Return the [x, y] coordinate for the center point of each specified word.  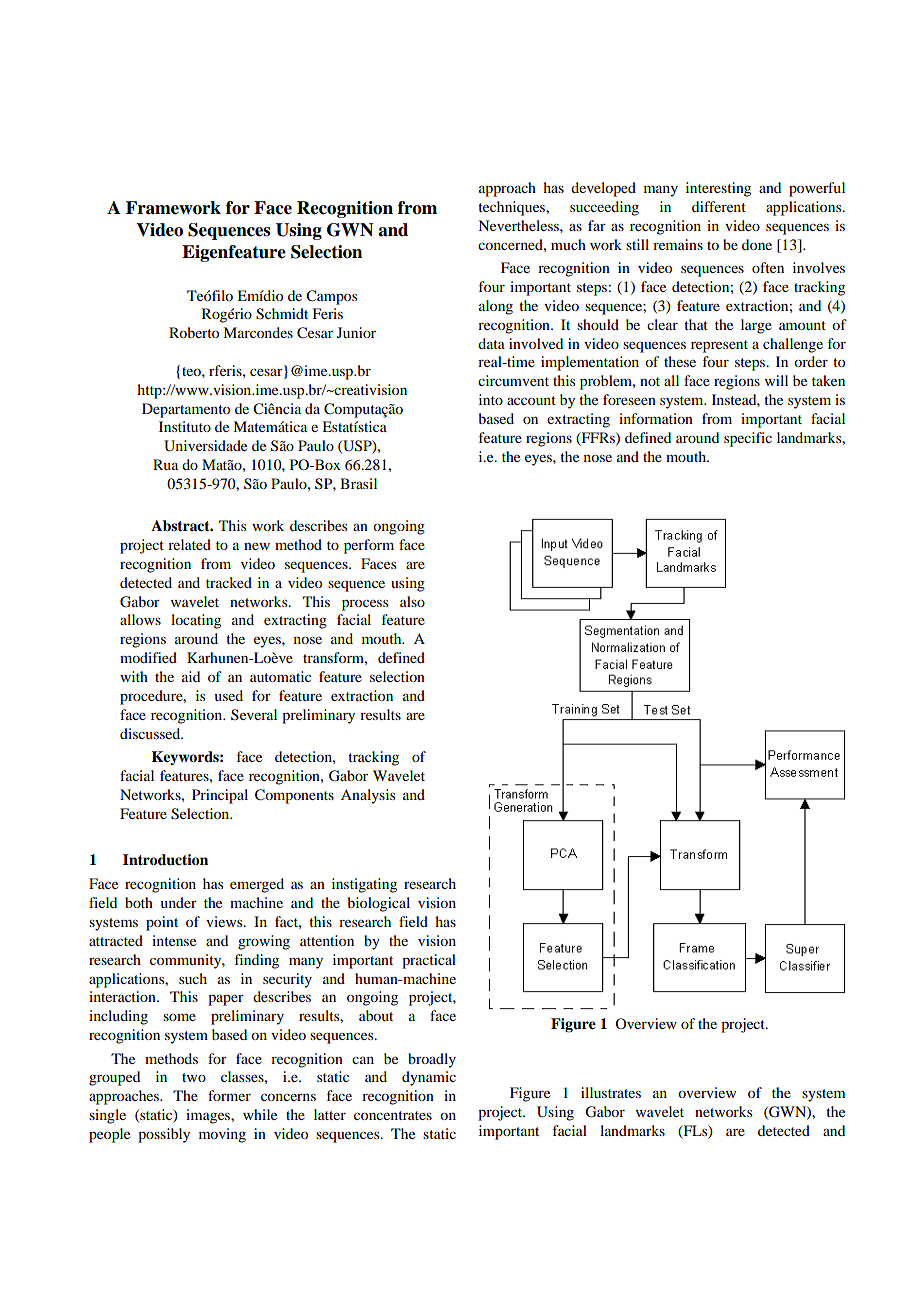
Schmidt [282, 314]
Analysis [368, 796]
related [189, 544]
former [229, 1095]
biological [379, 904]
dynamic [429, 1078]
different [719, 206]
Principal [220, 796]
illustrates [611, 1092]
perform [369, 546]
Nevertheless [519, 225]
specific [748, 439]
